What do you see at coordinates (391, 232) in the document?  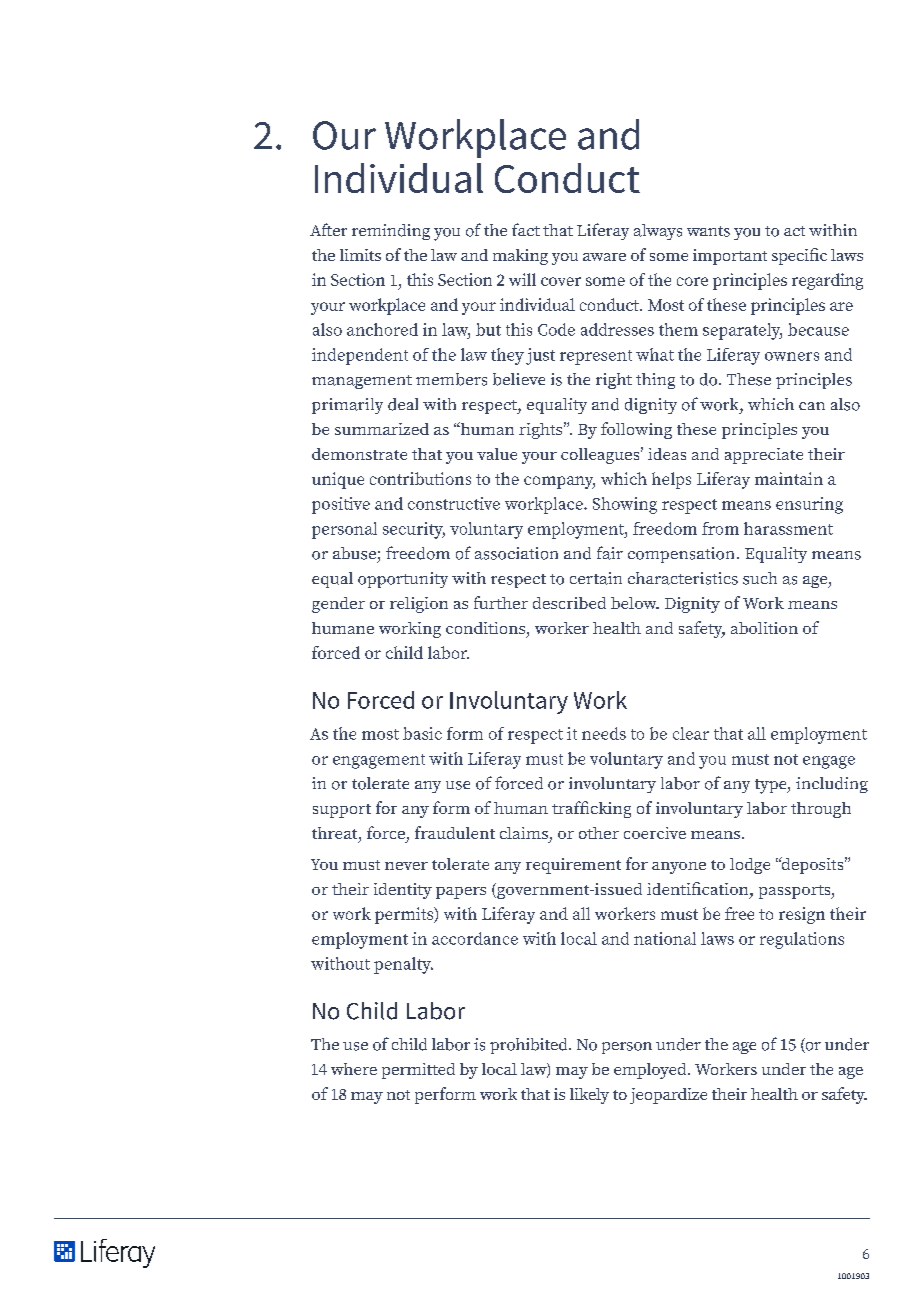 I see `reminding` at bounding box center [391, 232].
